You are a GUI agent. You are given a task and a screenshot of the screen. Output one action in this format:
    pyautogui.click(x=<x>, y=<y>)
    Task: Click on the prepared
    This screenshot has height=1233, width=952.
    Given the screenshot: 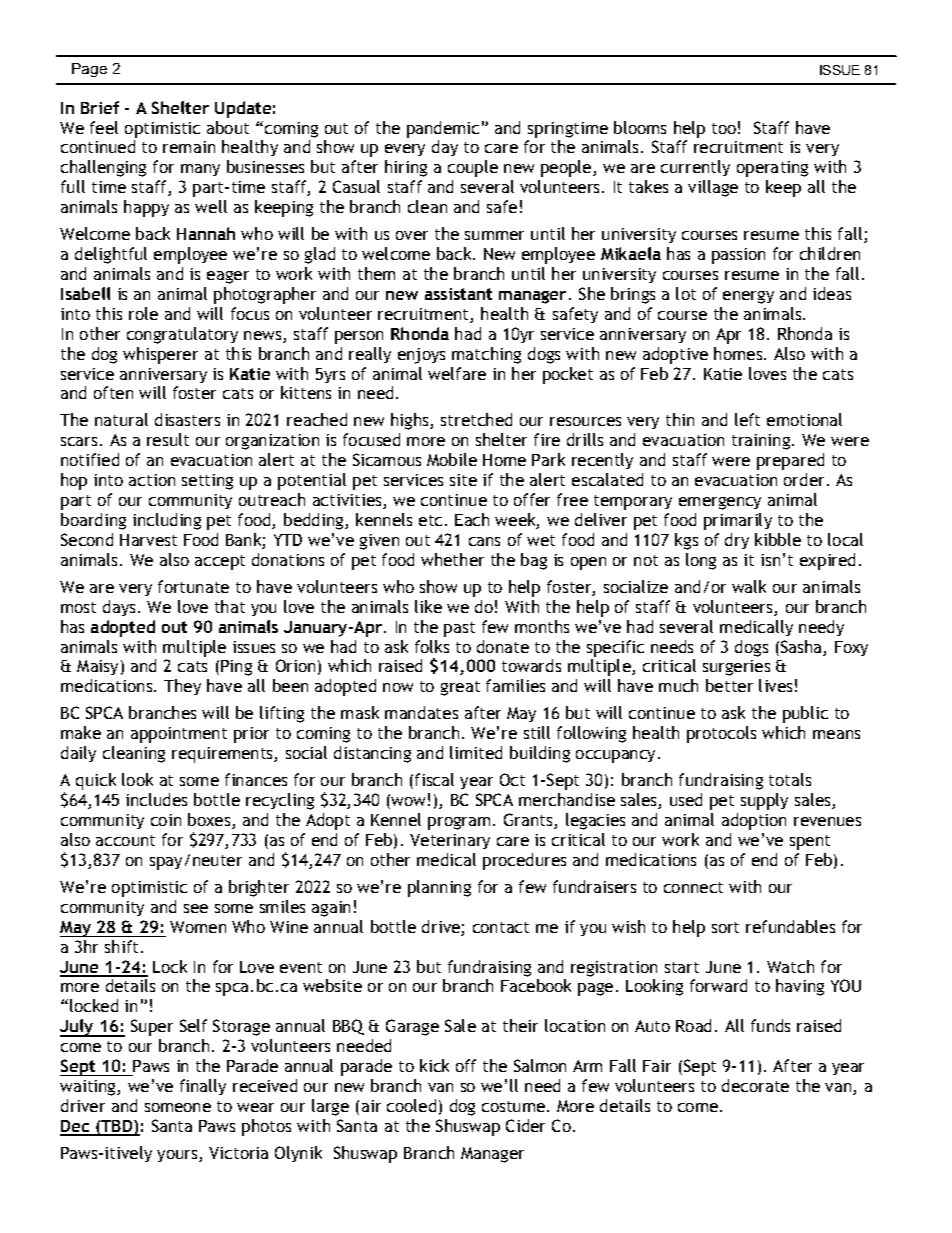 What is the action you would take?
    pyautogui.click(x=790, y=461)
